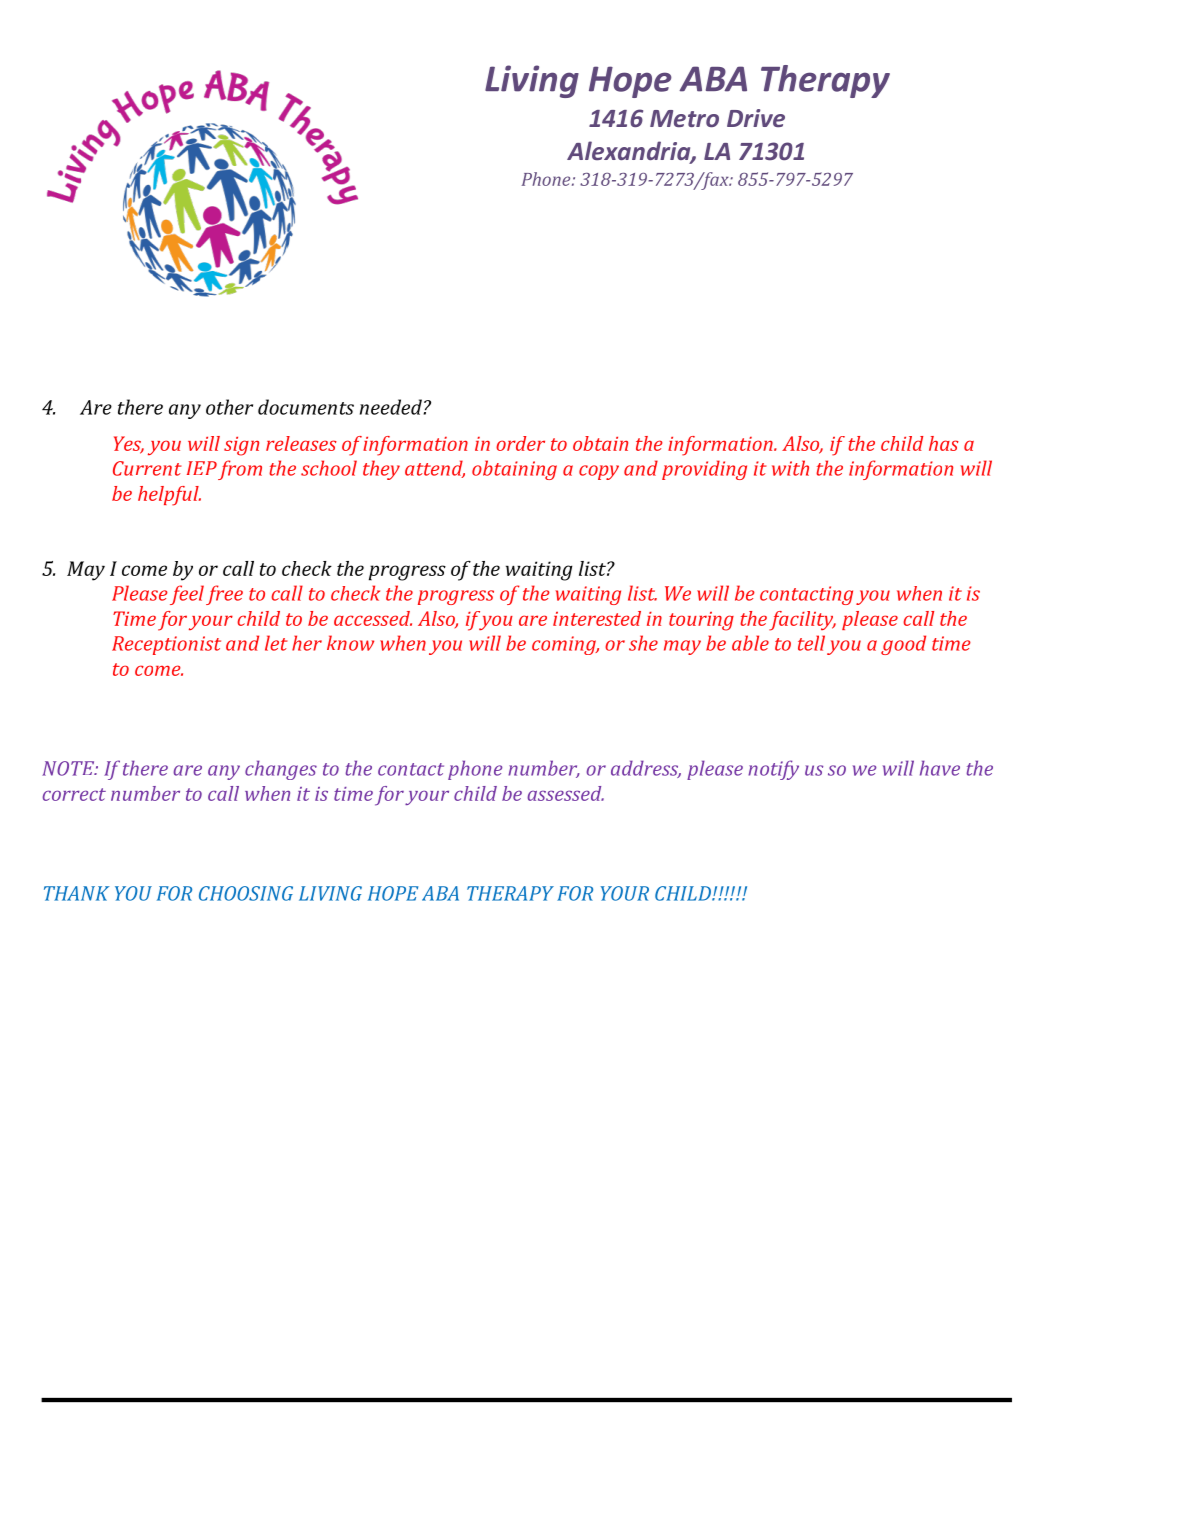 This screenshot has width=1186, height=1535. What do you see at coordinates (756, 118) in the screenshot?
I see `Drive` at bounding box center [756, 118].
